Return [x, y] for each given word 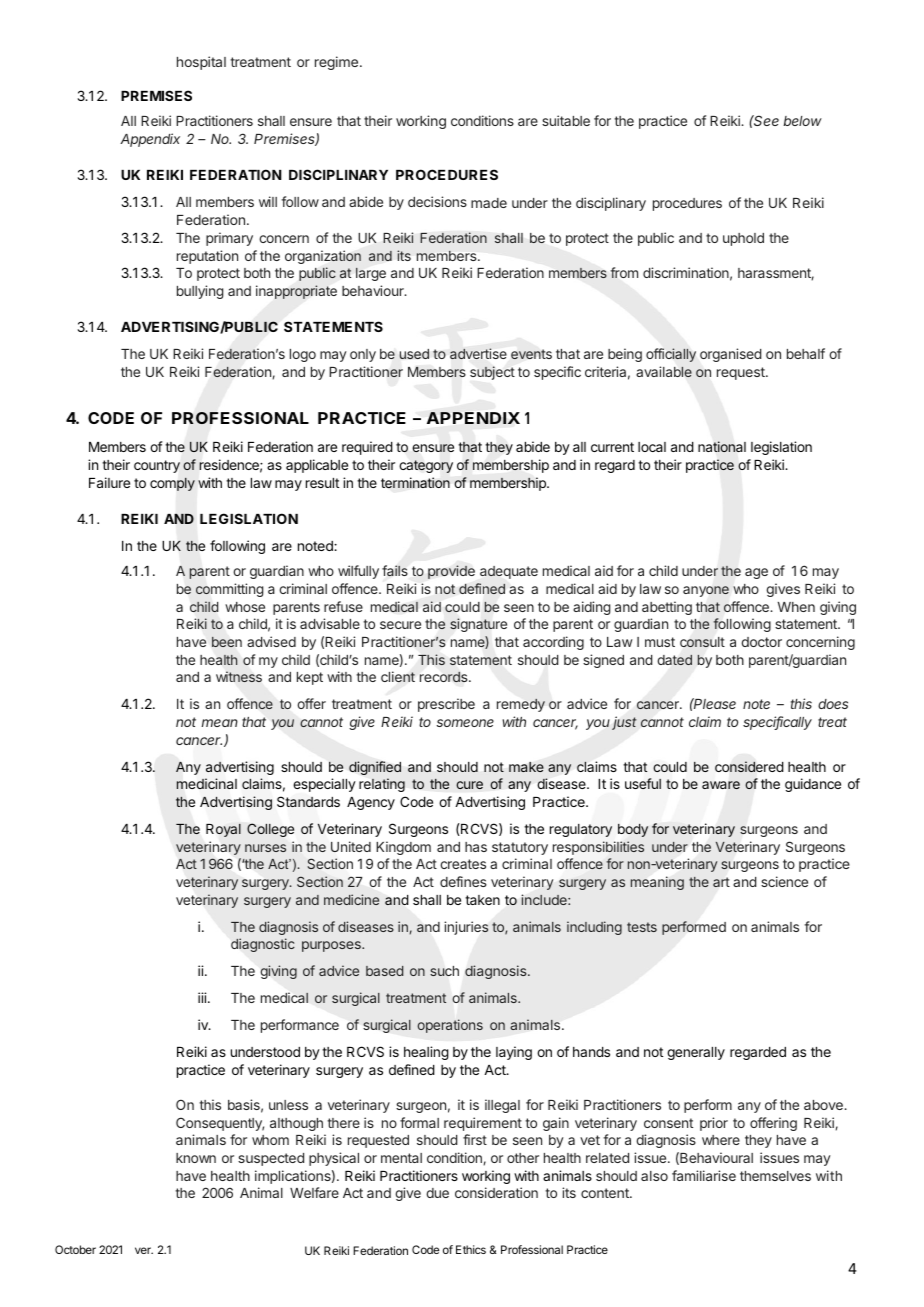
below [802, 121]
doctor [761, 642]
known [196, 1158]
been [227, 642]
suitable [566, 120]
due [437, 1193]
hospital [201, 63]
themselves [775, 1176]
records [445, 676]
